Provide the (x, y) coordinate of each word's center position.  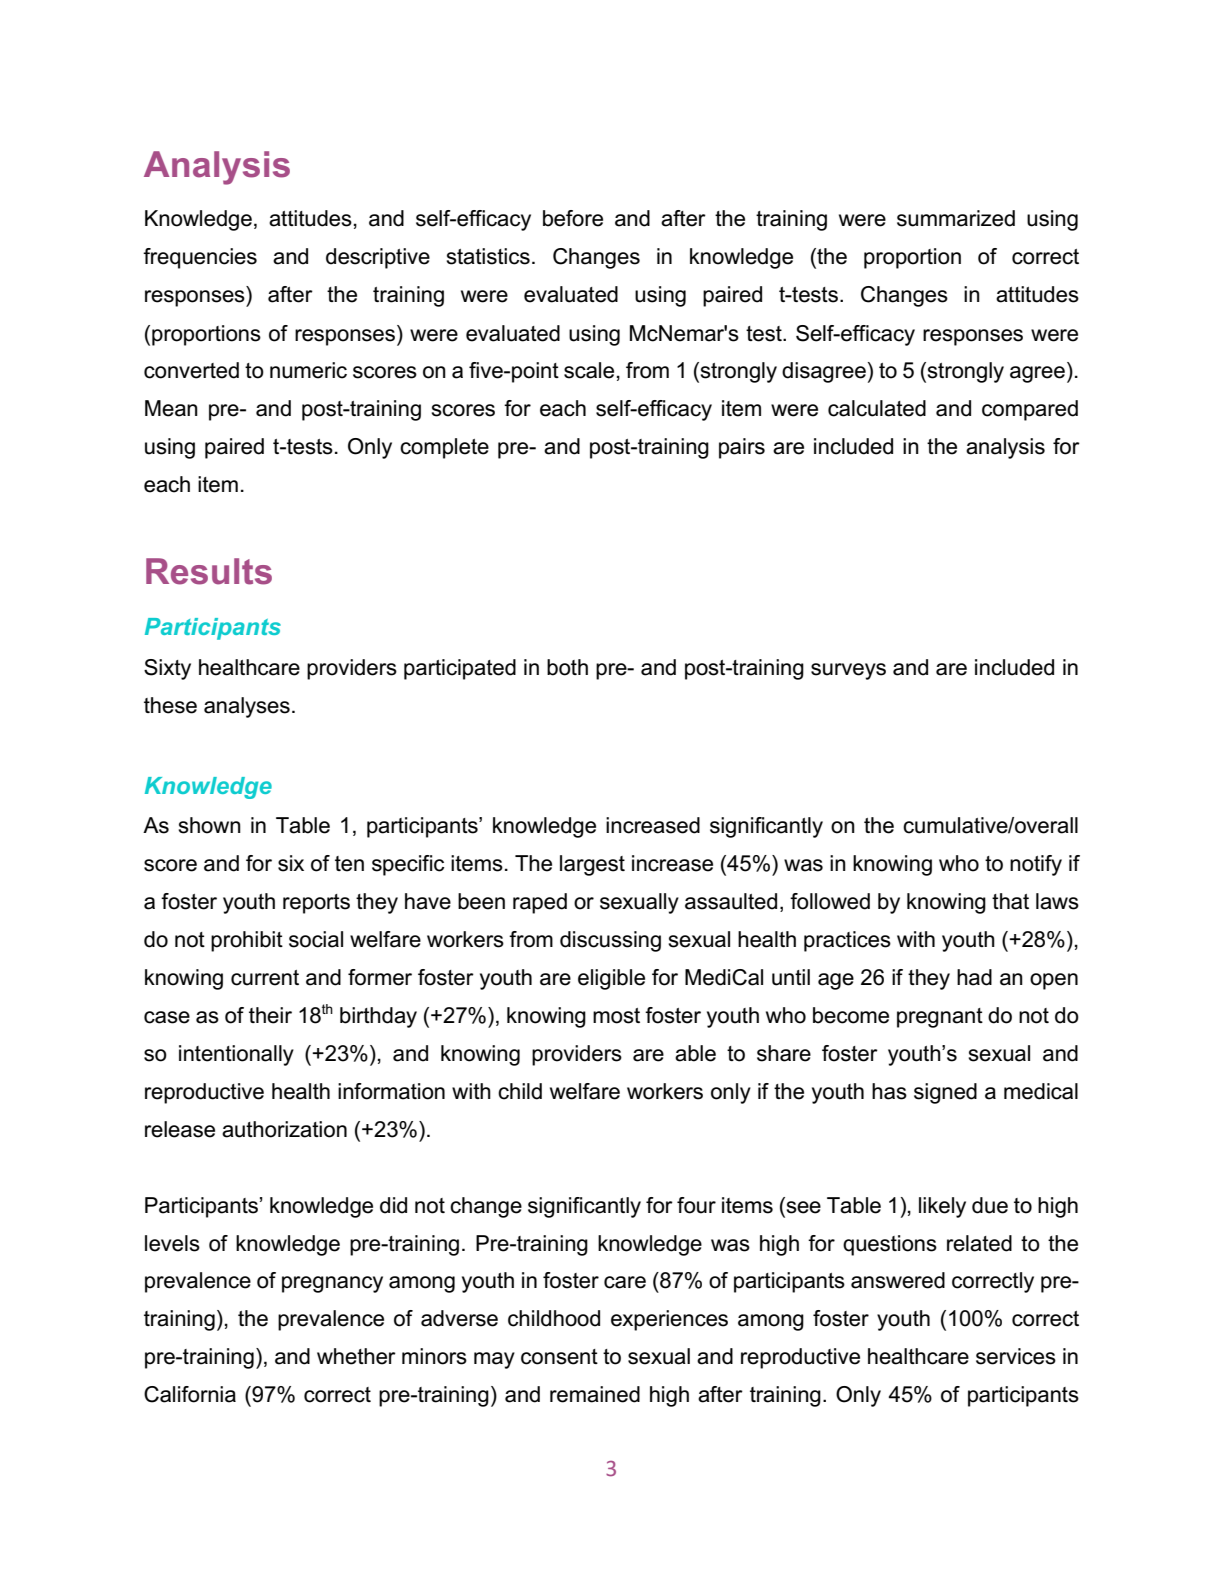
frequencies (200, 258)
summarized (956, 218)
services (1016, 1356)
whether (356, 1356)
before (573, 218)
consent (559, 1357)
